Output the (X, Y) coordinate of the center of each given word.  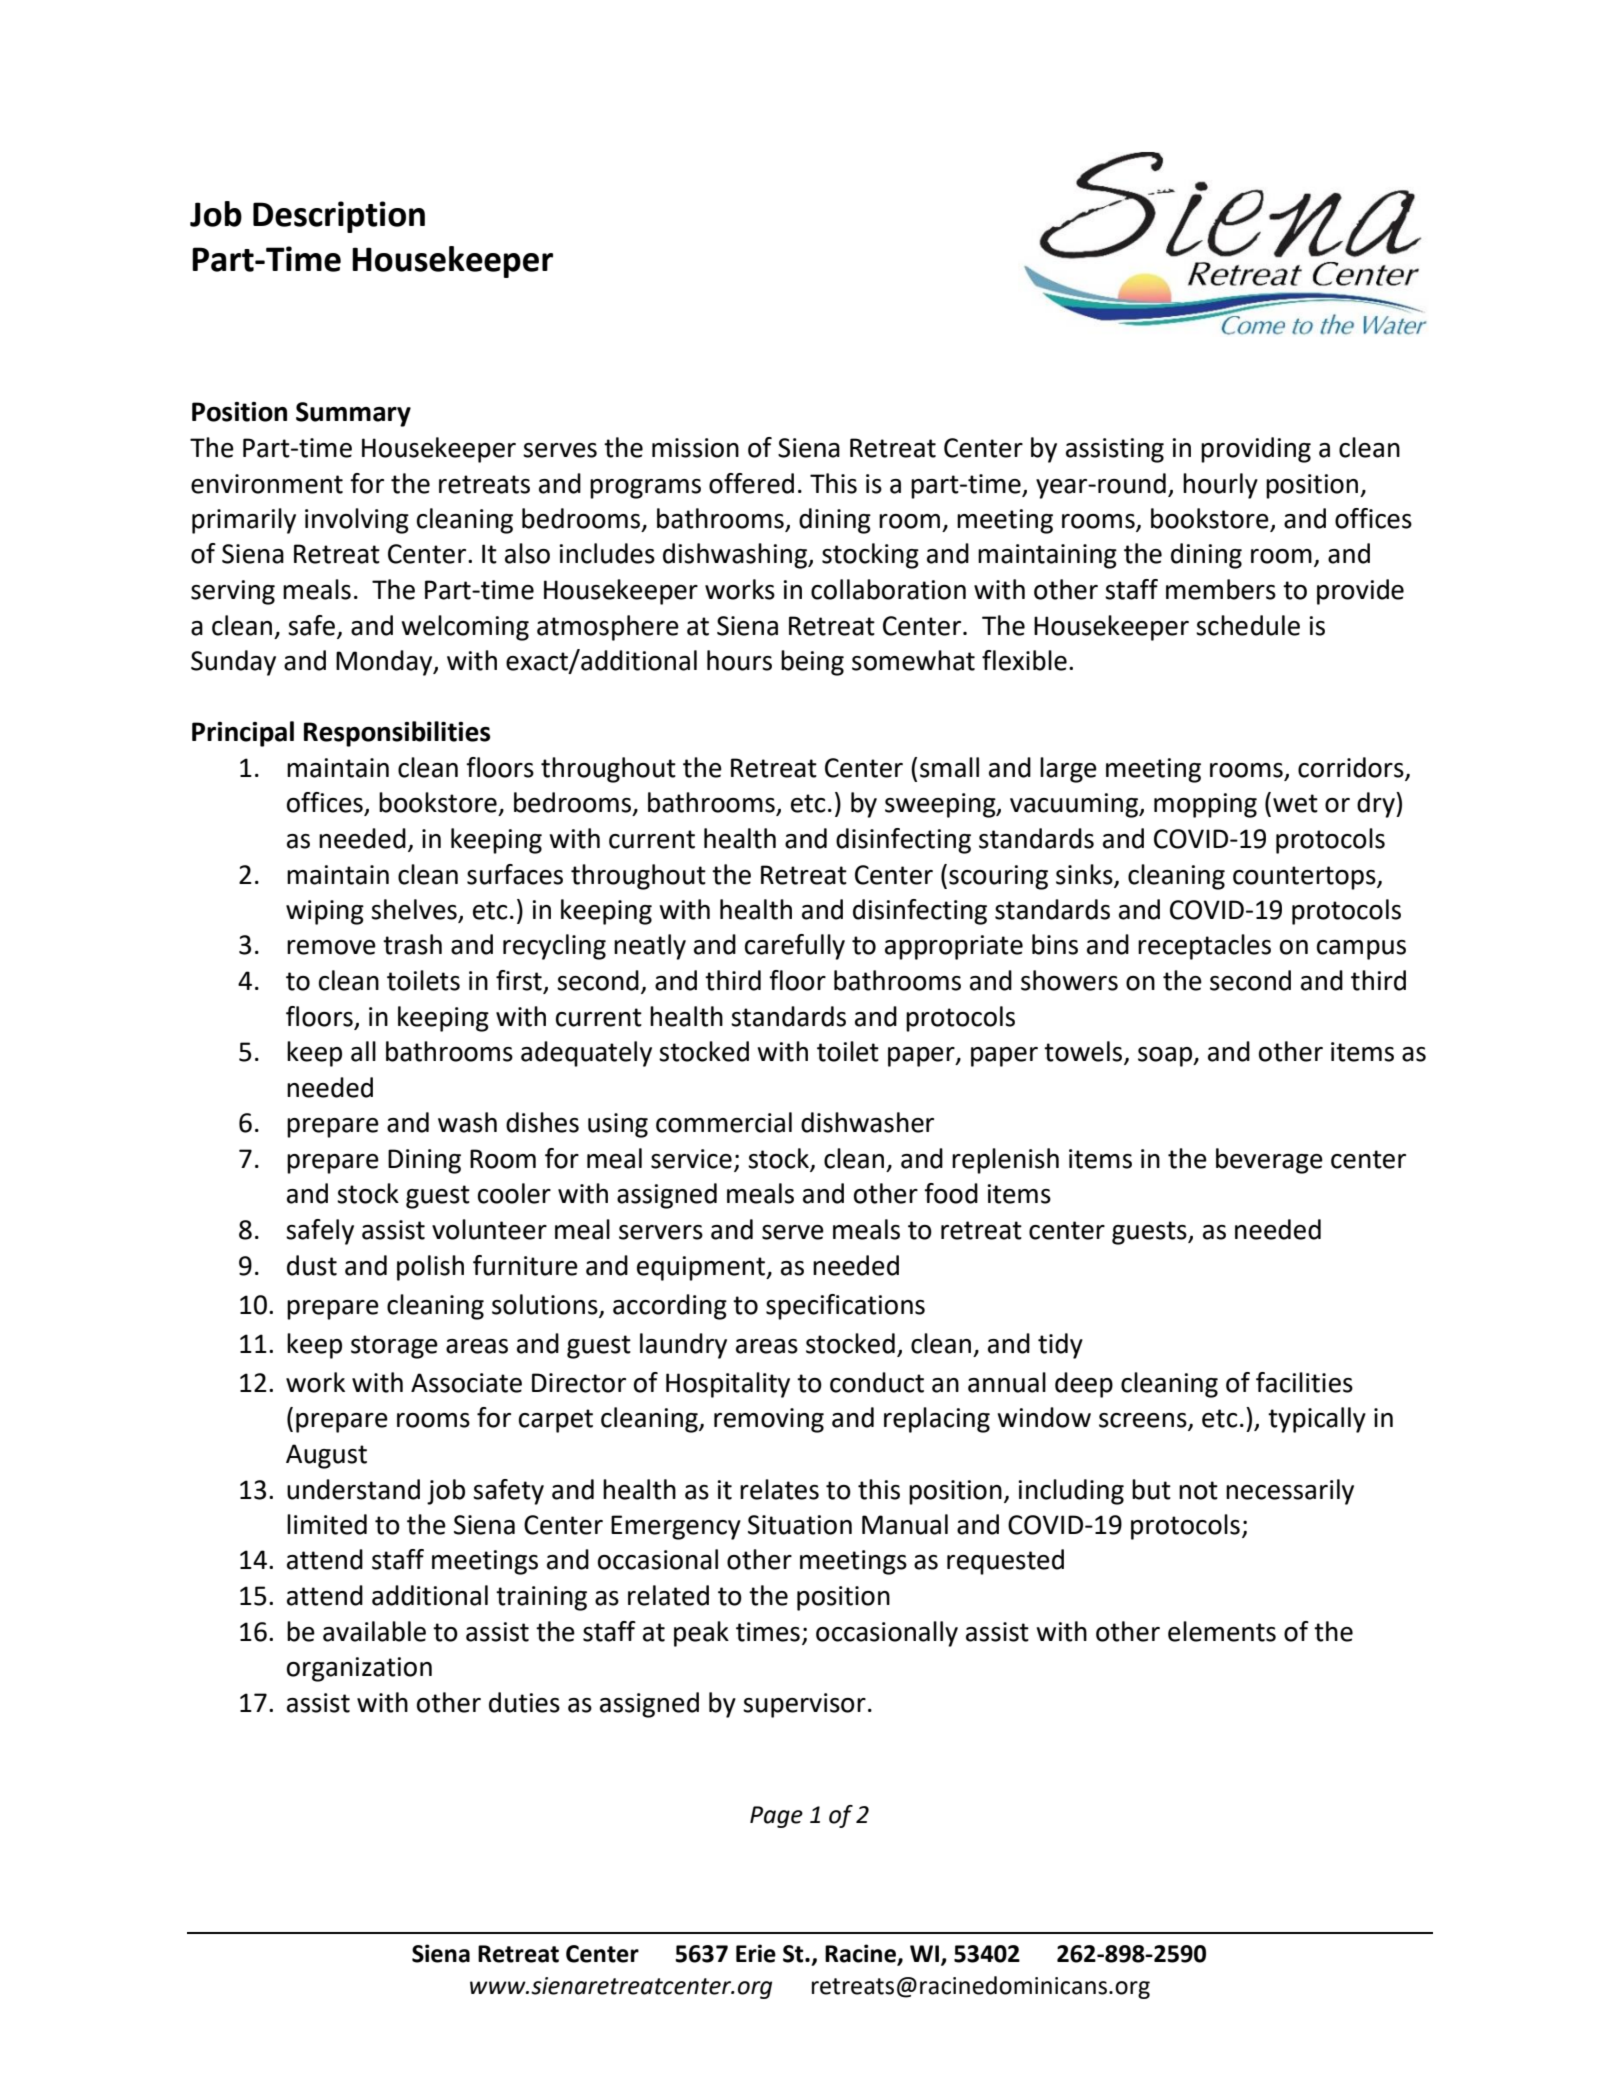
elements (1222, 1631)
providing (1256, 450)
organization (359, 1669)
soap (1166, 1057)
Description (339, 217)
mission (695, 448)
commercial (724, 1122)
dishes (542, 1122)
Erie (756, 1953)
